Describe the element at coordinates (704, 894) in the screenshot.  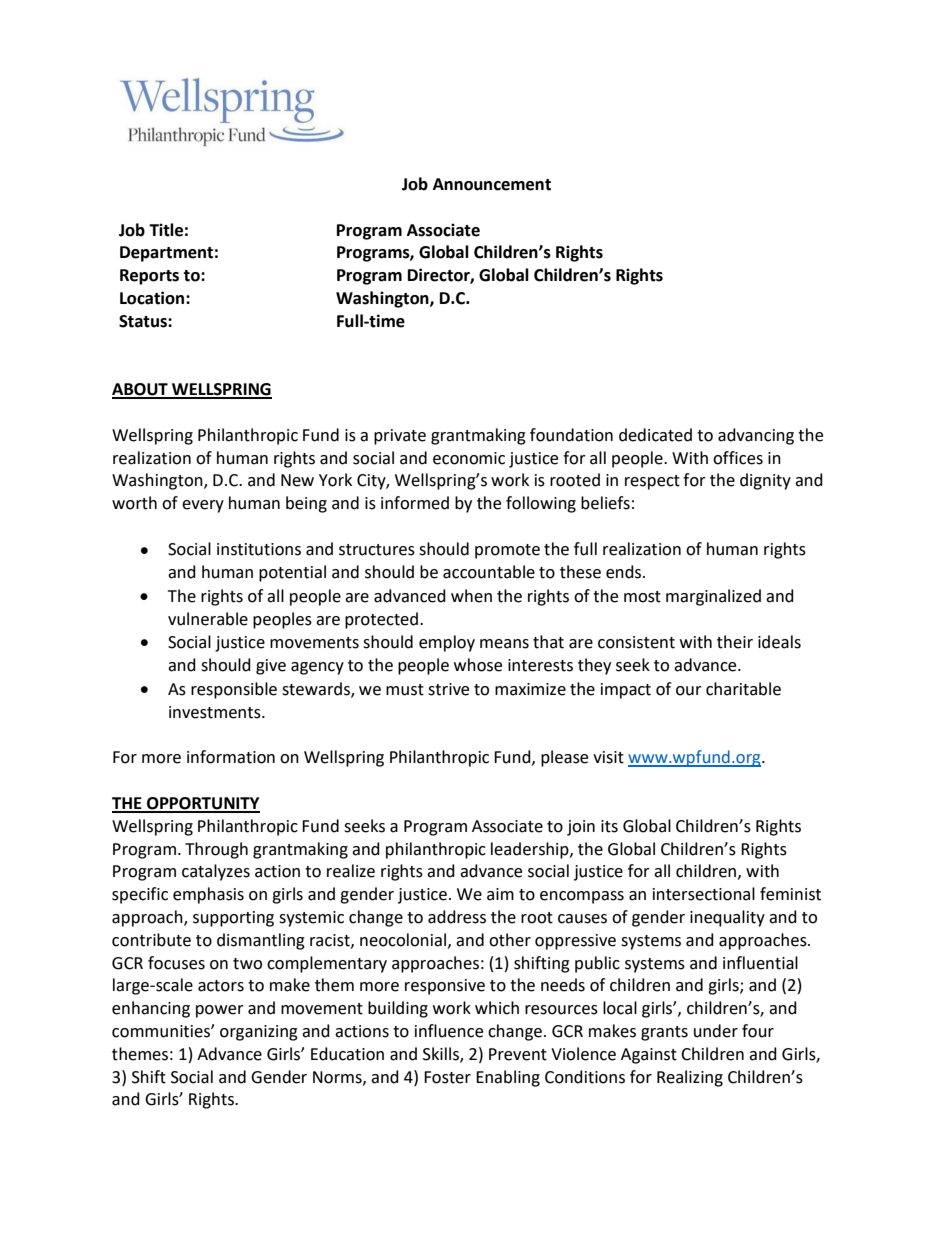
I see `intersectional` at that location.
